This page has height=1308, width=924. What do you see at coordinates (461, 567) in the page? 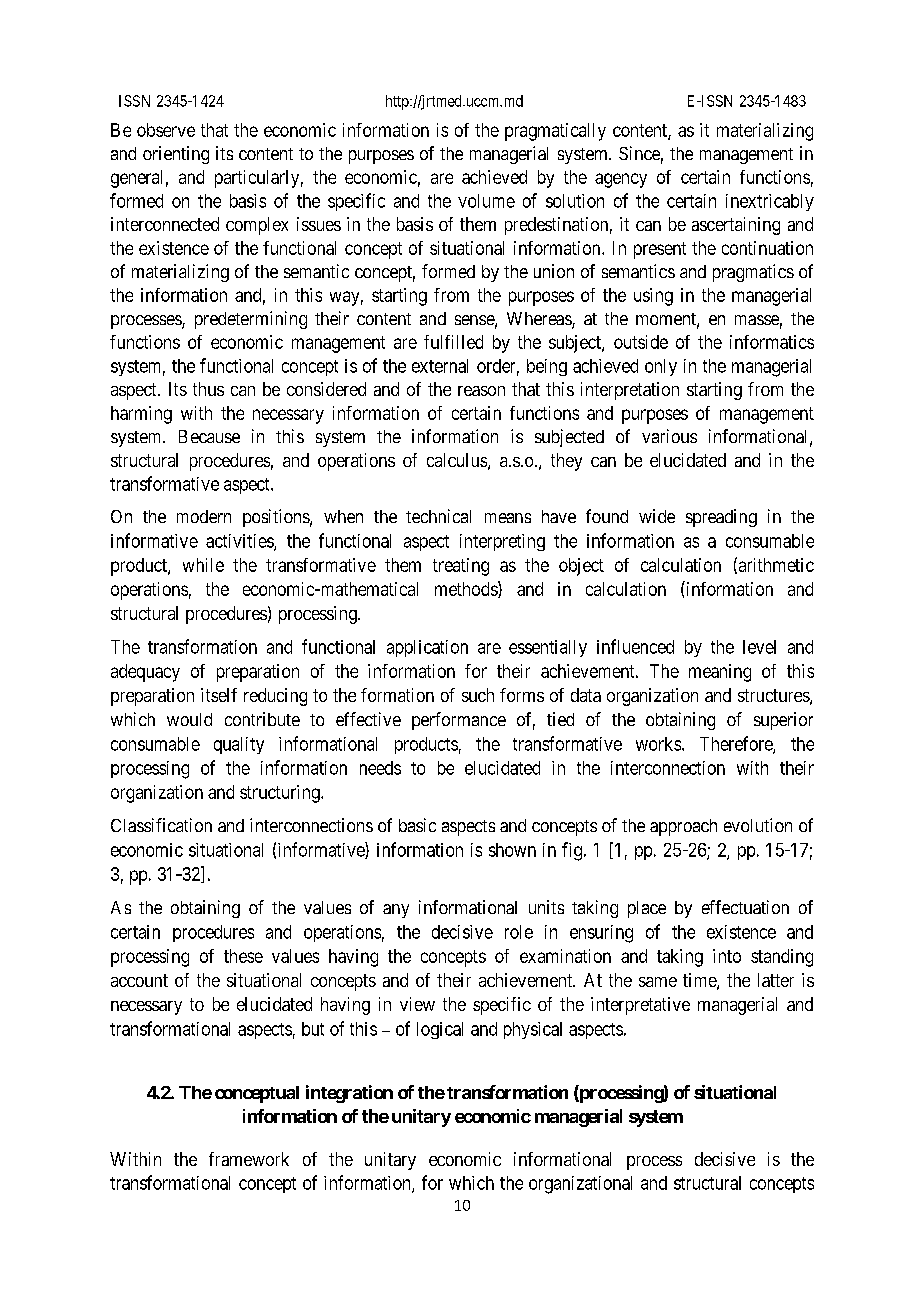
I see `treating` at bounding box center [461, 567].
